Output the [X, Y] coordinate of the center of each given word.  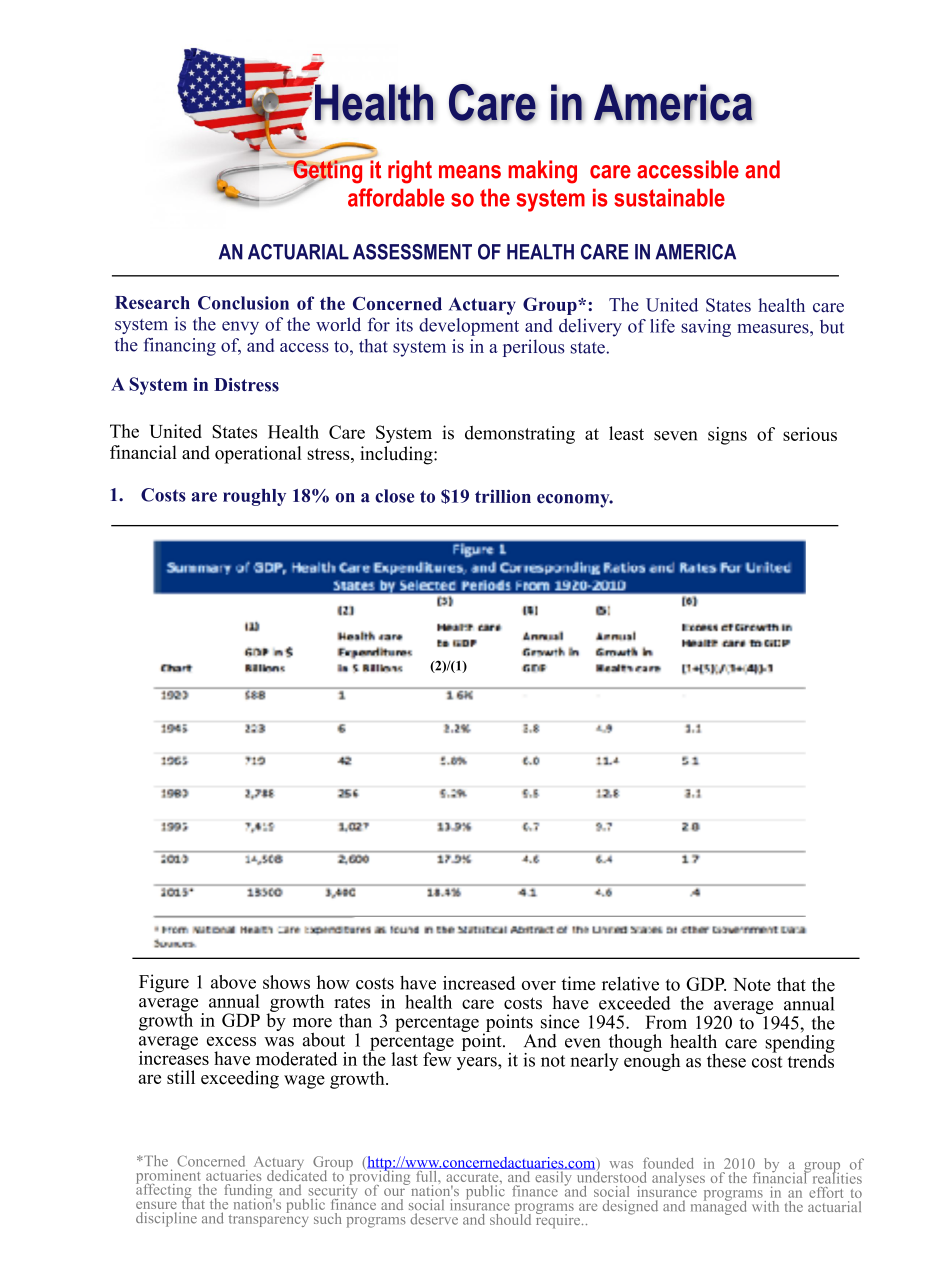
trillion [503, 496]
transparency [268, 1219]
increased [479, 983]
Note [752, 984]
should [510, 1218]
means [470, 172]
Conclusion [243, 303]
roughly [254, 497]
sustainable [669, 197]
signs [727, 436]
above [233, 982]
